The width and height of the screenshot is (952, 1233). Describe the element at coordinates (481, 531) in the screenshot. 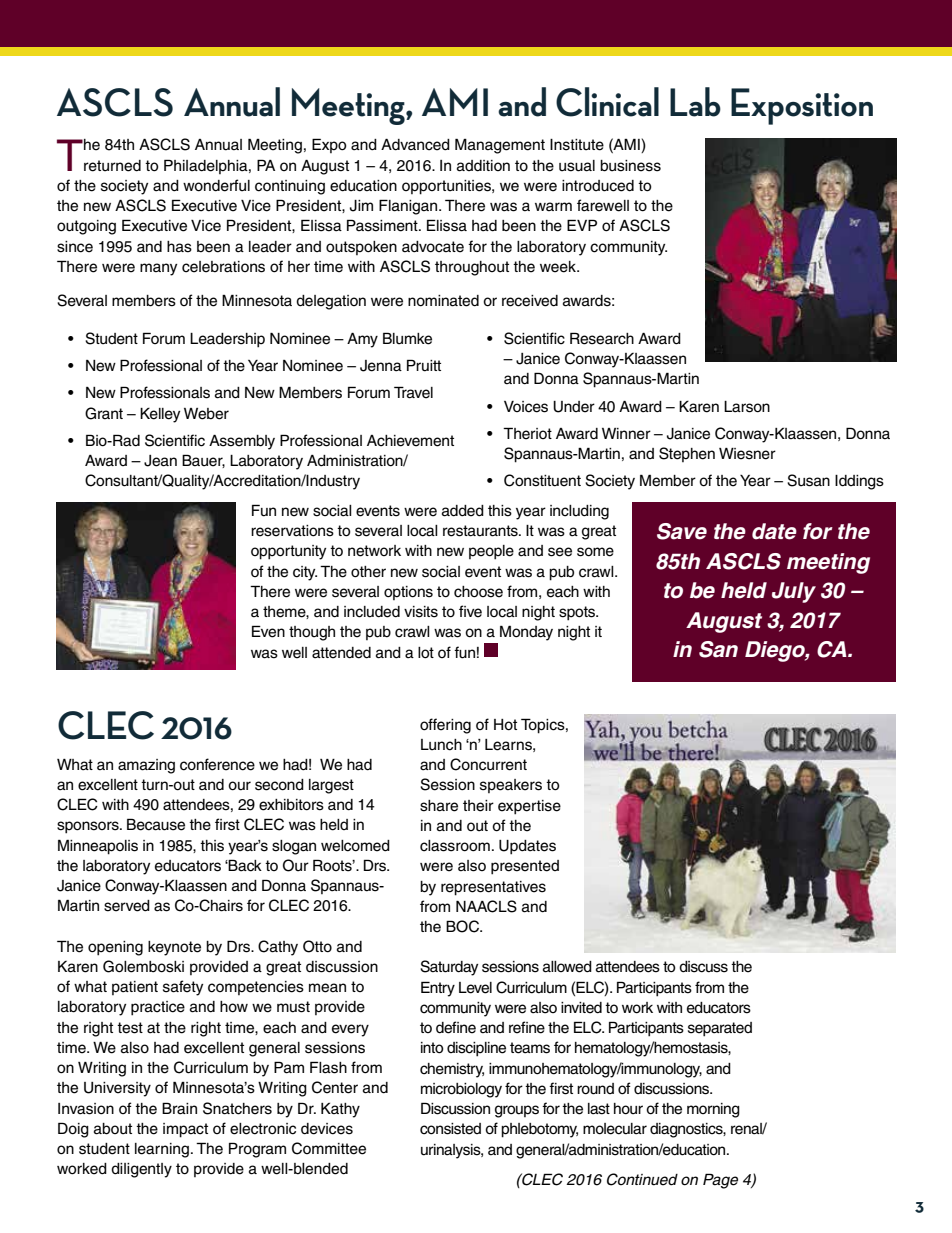

I see `restaurants` at that location.
